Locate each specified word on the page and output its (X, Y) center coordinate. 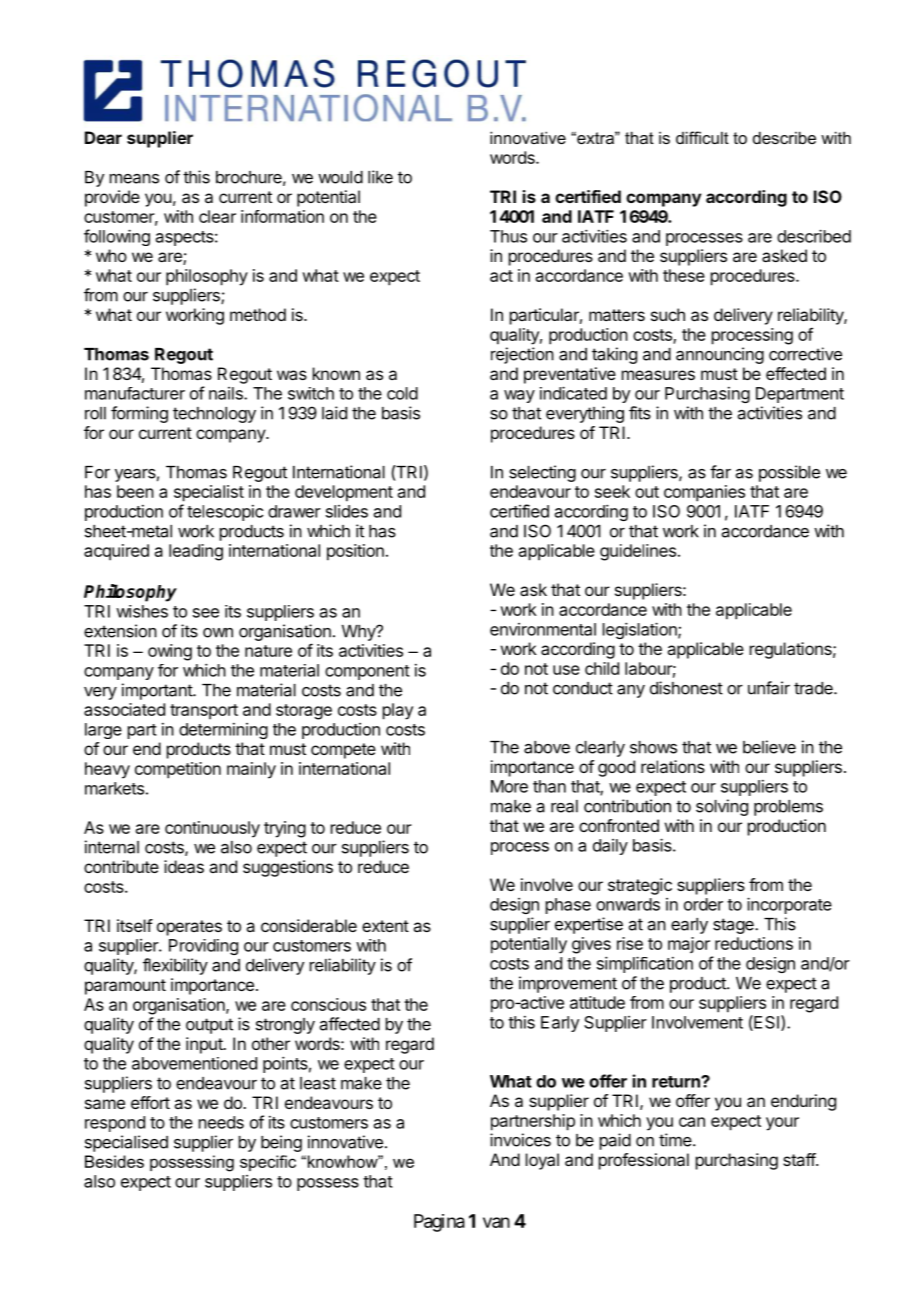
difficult (702, 137)
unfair (769, 688)
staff (800, 1159)
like (380, 177)
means (134, 179)
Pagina (439, 1223)
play (398, 711)
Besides (114, 1161)
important (158, 691)
